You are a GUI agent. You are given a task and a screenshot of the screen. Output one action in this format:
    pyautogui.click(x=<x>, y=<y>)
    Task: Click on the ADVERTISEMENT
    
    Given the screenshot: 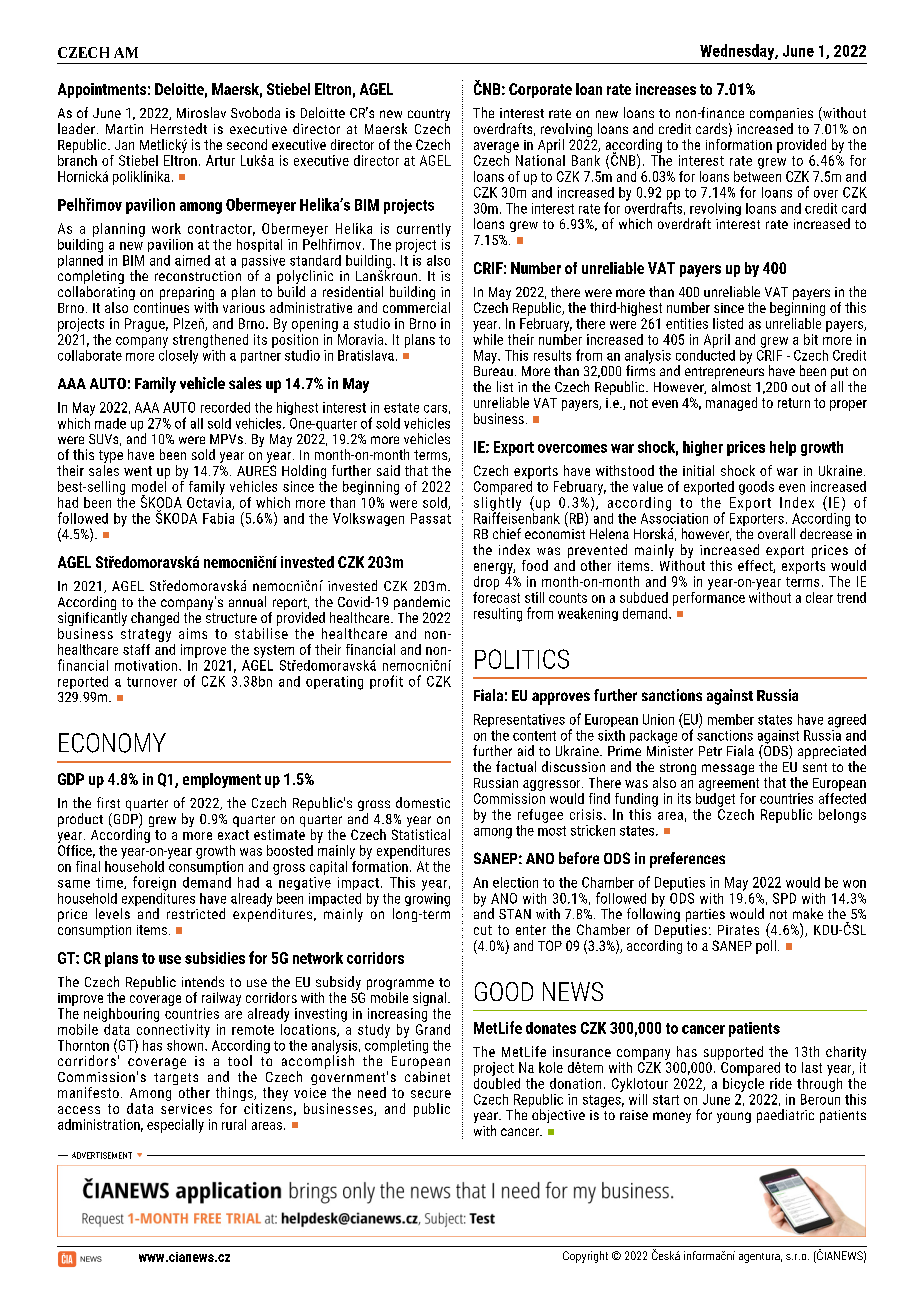 What is the action you would take?
    pyautogui.click(x=102, y=1155)
